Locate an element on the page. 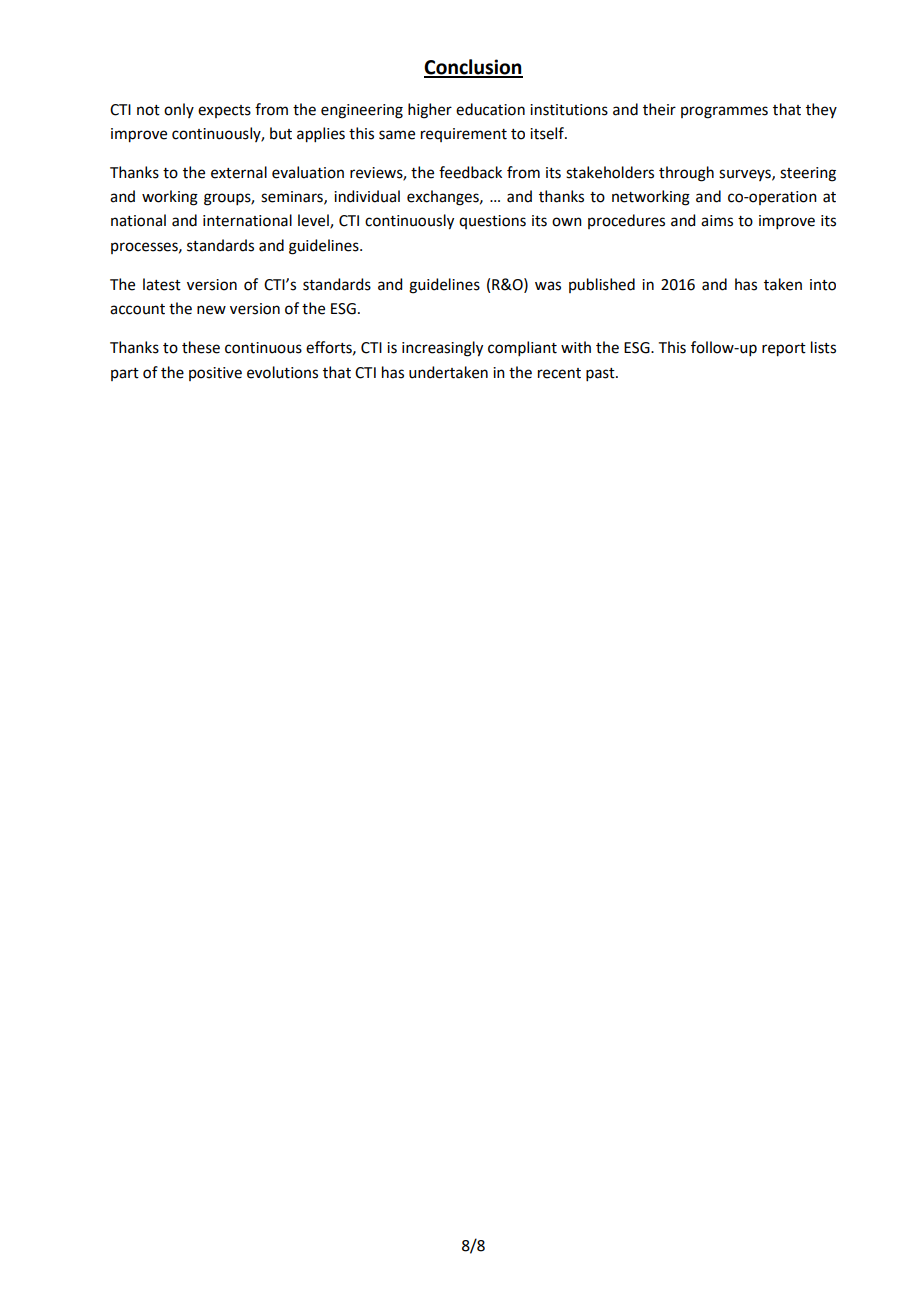 The image size is (924, 1308). was is located at coordinates (548, 286).
